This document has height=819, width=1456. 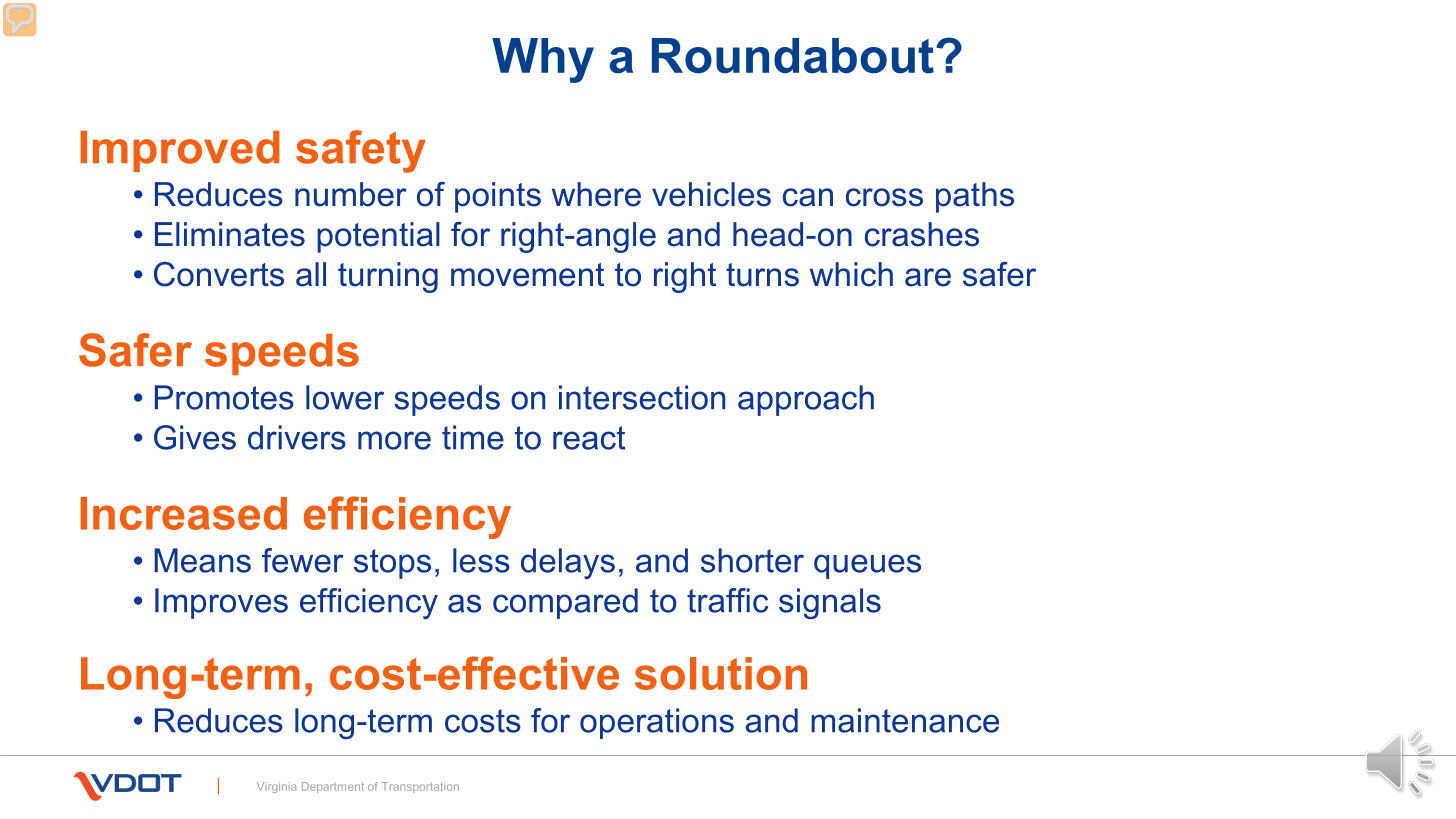 What do you see at coordinates (276, 787) in the document?
I see `Virginia` at bounding box center [276, 787].
